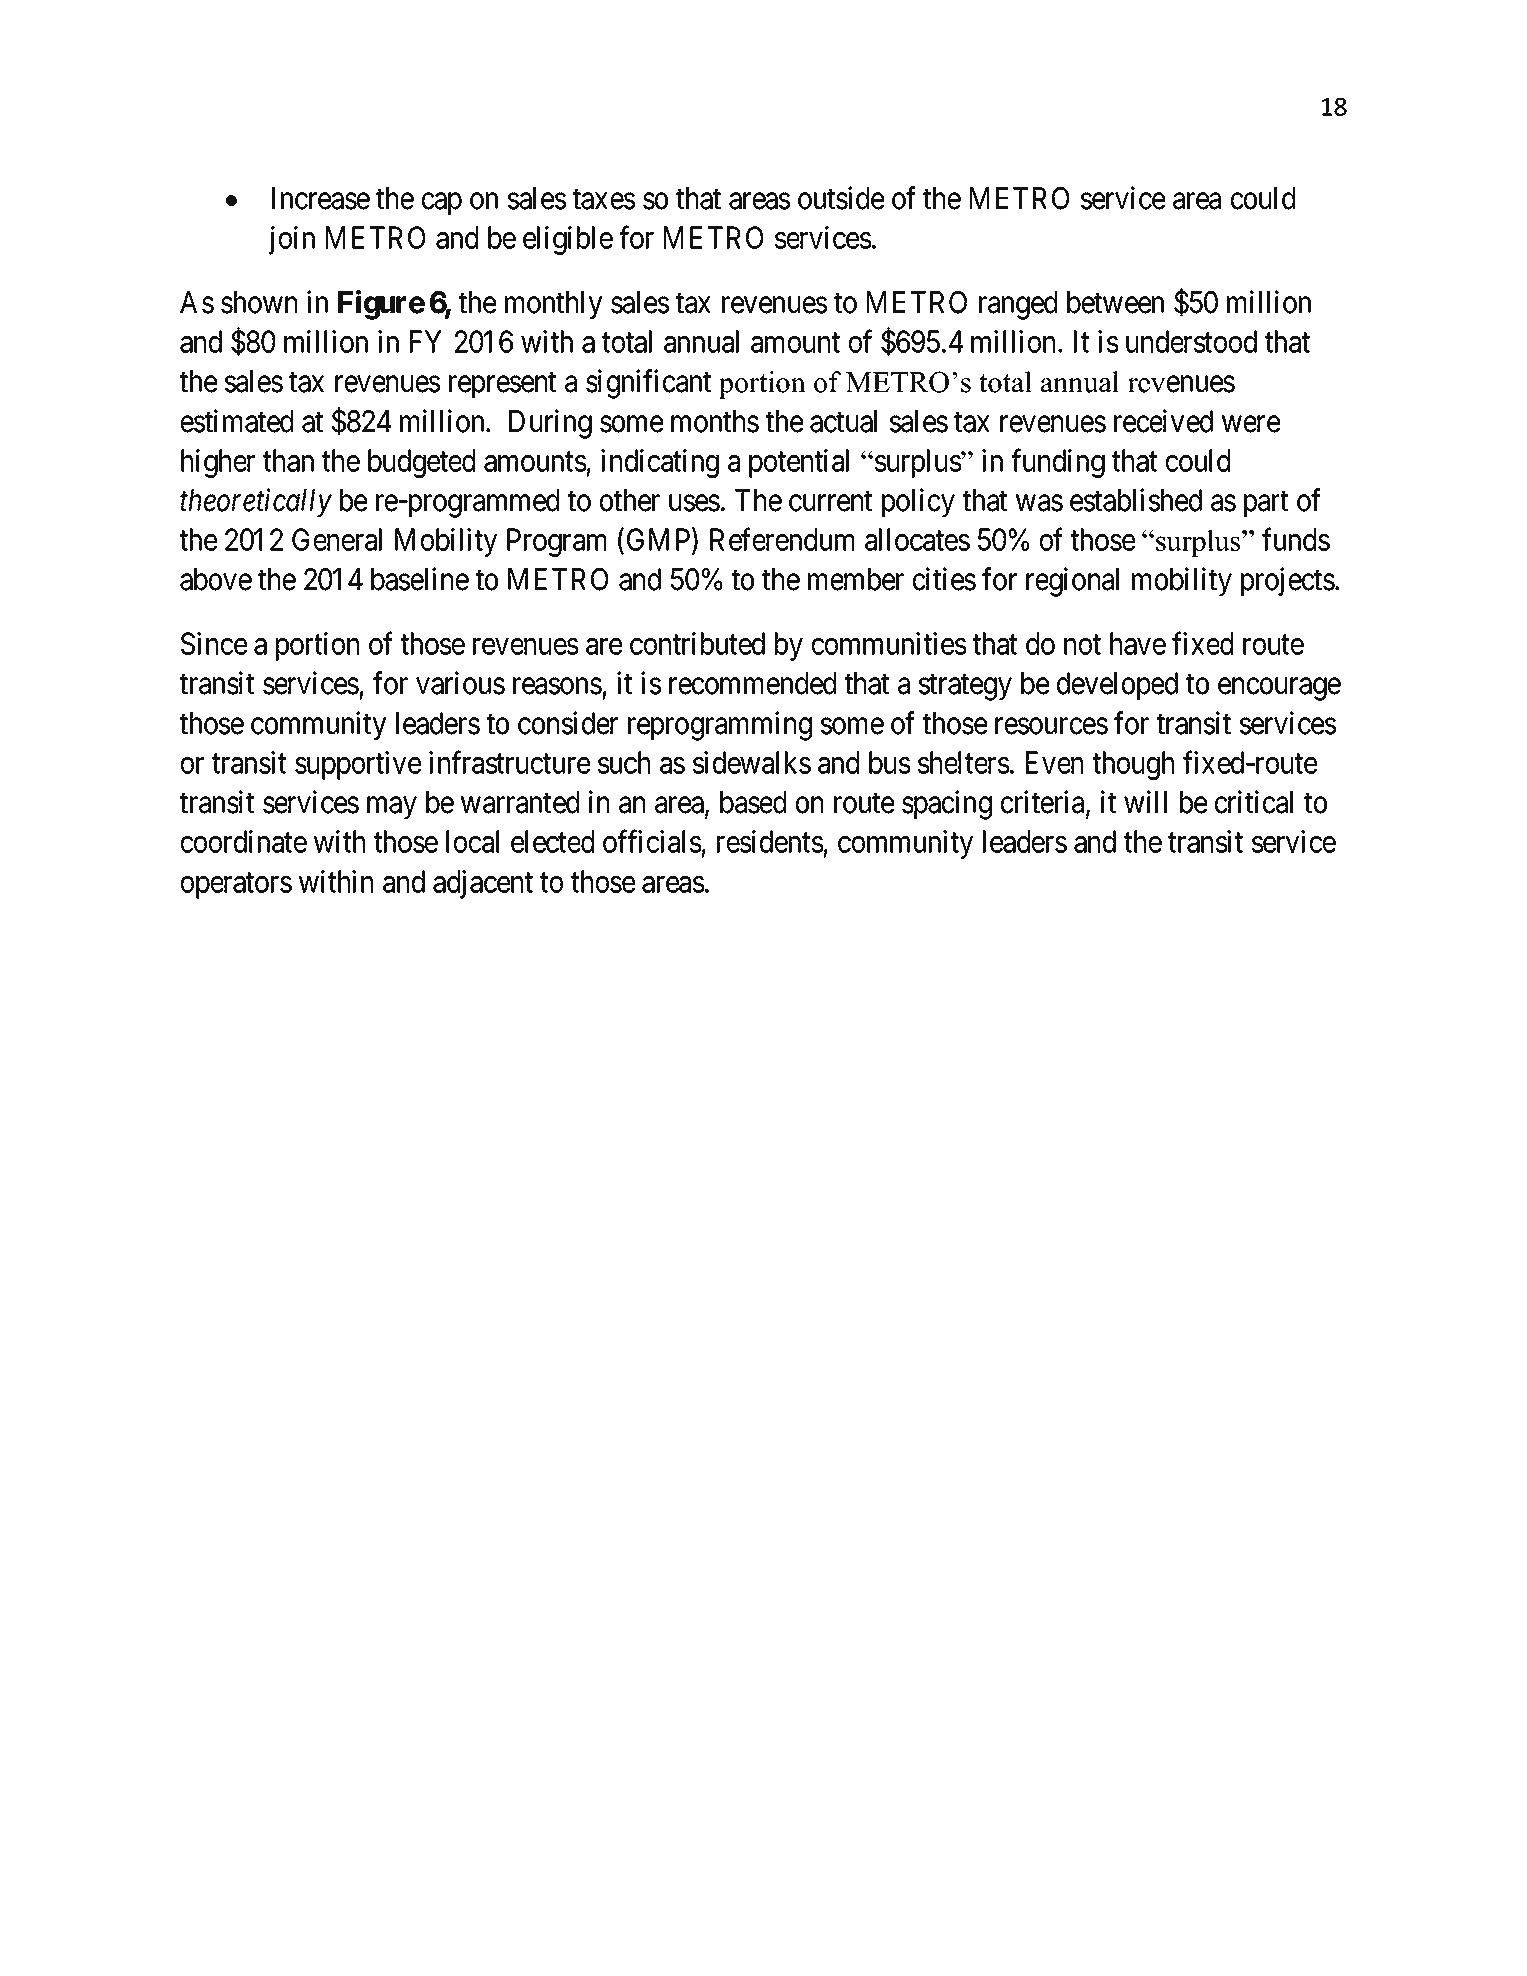 This page has height=1976, width=1527. Describe the element at coordinates (1138, 643) in the page. I see `have` at that location.
